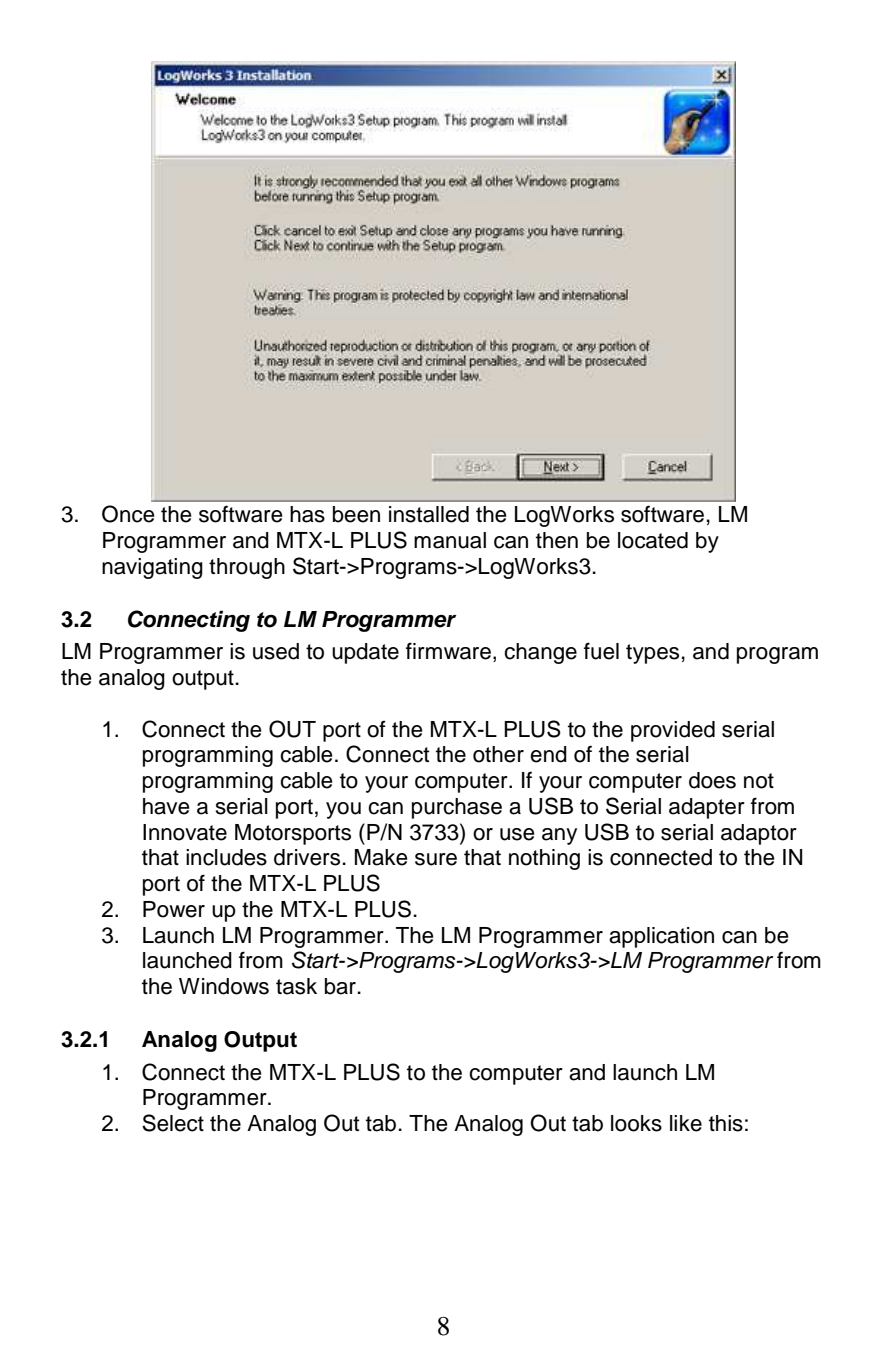 The width and height of the image is (887, 1372). What do you see at coordinates (653, 540) in the image?
I see `located` at bounding box center [653, 540].
